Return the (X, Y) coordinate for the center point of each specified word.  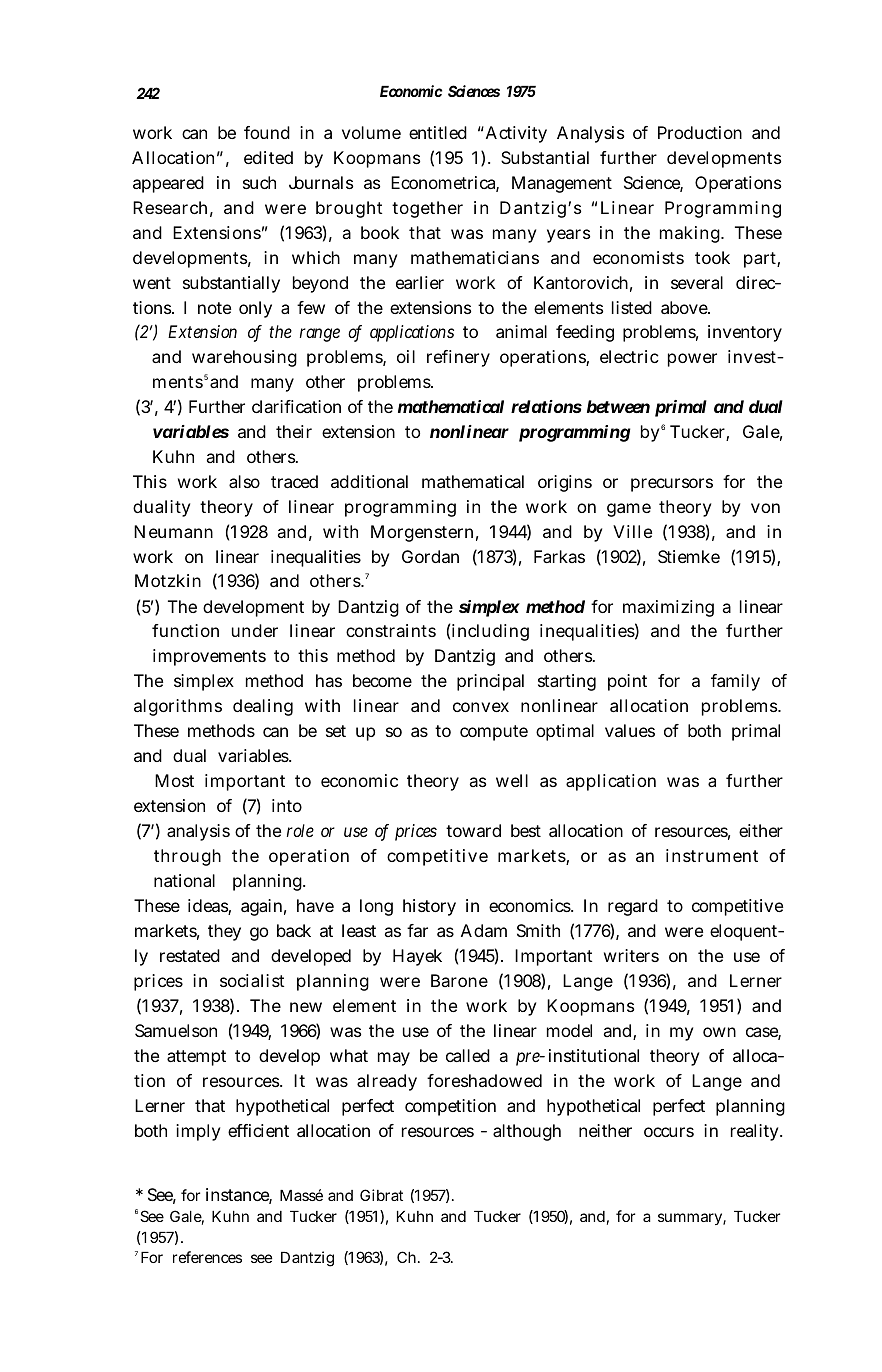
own (719, 1032)
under (255, 630)
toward (473, 830)
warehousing (244, 358)
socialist (252, 980)
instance (239, 1196)
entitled (438, 132)
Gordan (430, 556)
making (691, 234)
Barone (459, 980)
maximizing (668, 608)
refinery (458, 358)
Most (174, 780)
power (692, 360)
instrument (712, 855)
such (259, 182)
